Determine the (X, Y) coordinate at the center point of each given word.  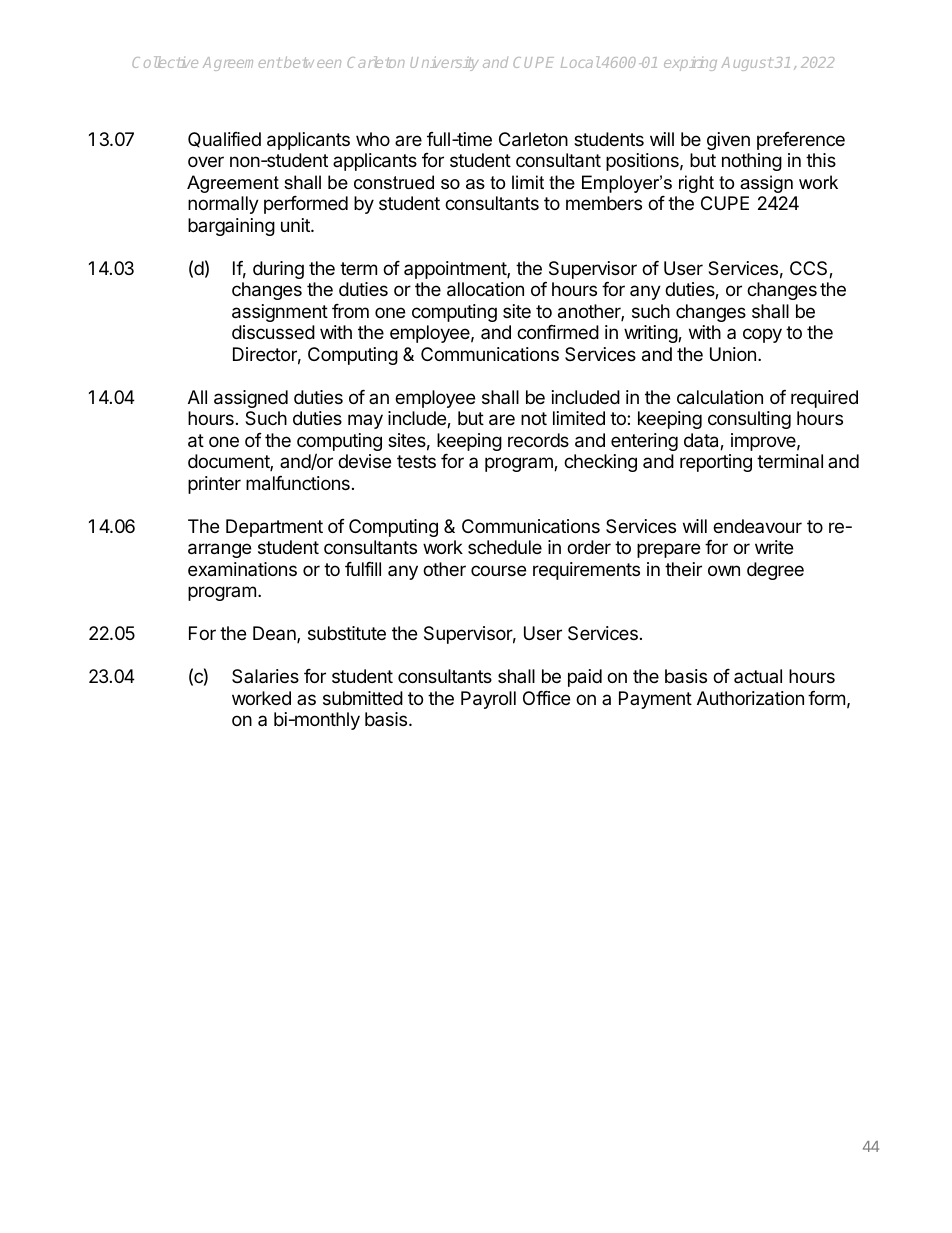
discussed (273, 332)
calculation (720, 397)
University (444, 63)
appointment (456, 270)
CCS (810, 269)
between (312, 62)
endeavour (757, 526)
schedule (505, 547)
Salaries (265, 676)
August (746, 64)
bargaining (231, 227)
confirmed (558, 332)
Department (274, 528)
